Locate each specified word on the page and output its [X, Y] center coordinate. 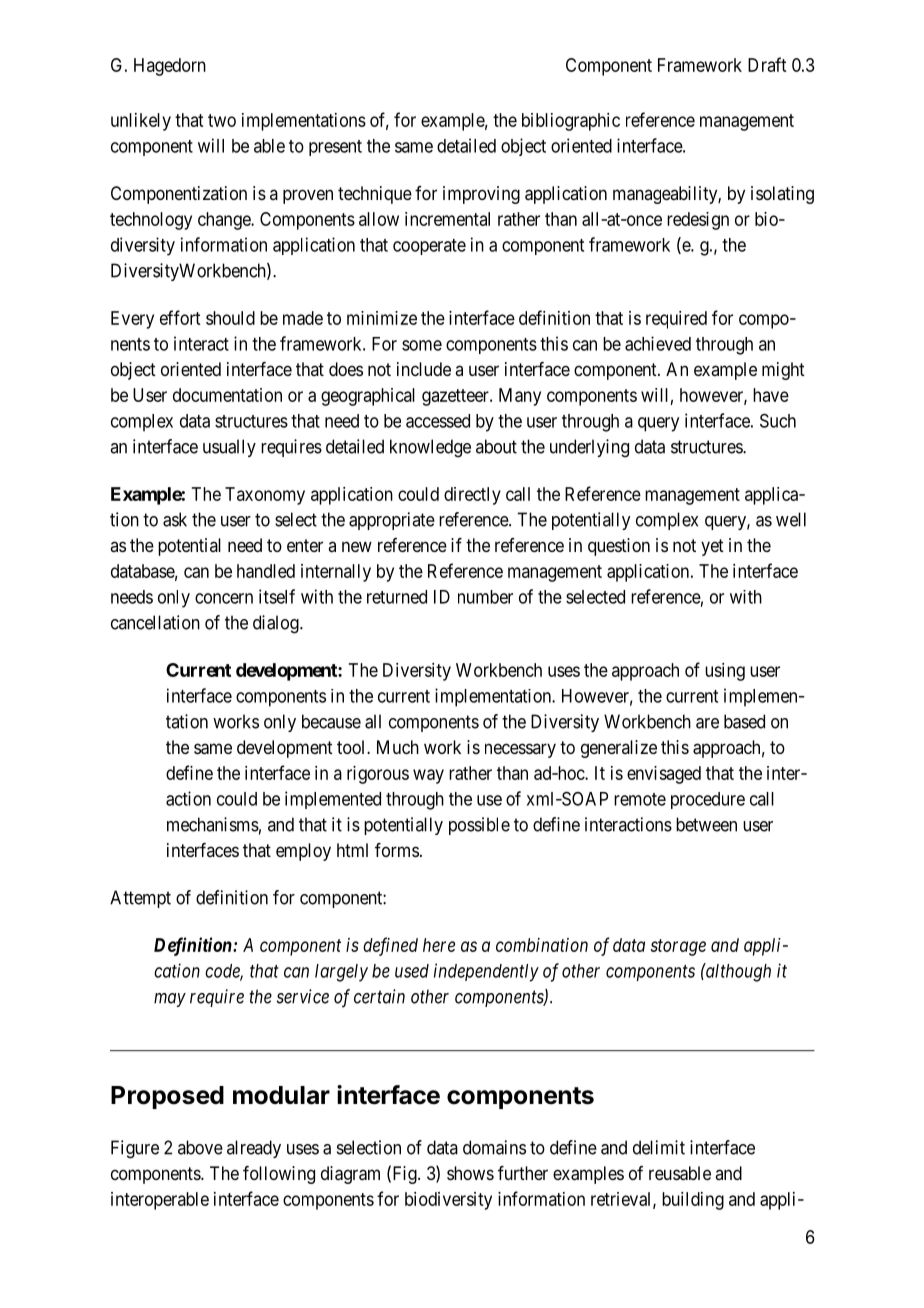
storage [678, 947]
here [439, 945]
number [485, 597]
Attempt [140, 899]
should [230, 318]
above [200, 1147]
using [725, 672]
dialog [277, 624]
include [424, 369]
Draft [767, 64]
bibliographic [571, 122]
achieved [658, 343]
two [222, 120]
